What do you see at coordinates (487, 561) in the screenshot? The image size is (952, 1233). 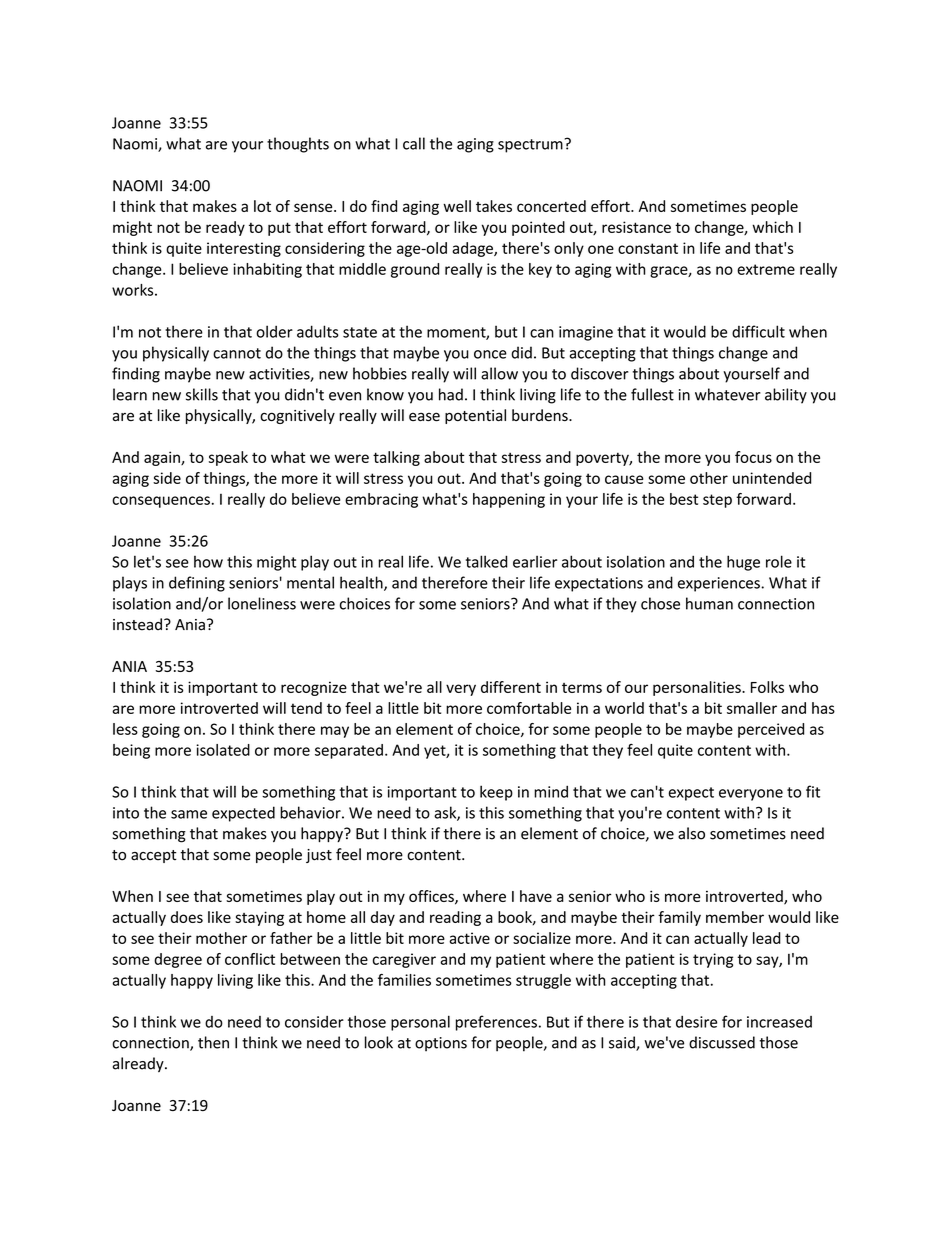 I see `talked` at bounding box center [487, 561].
